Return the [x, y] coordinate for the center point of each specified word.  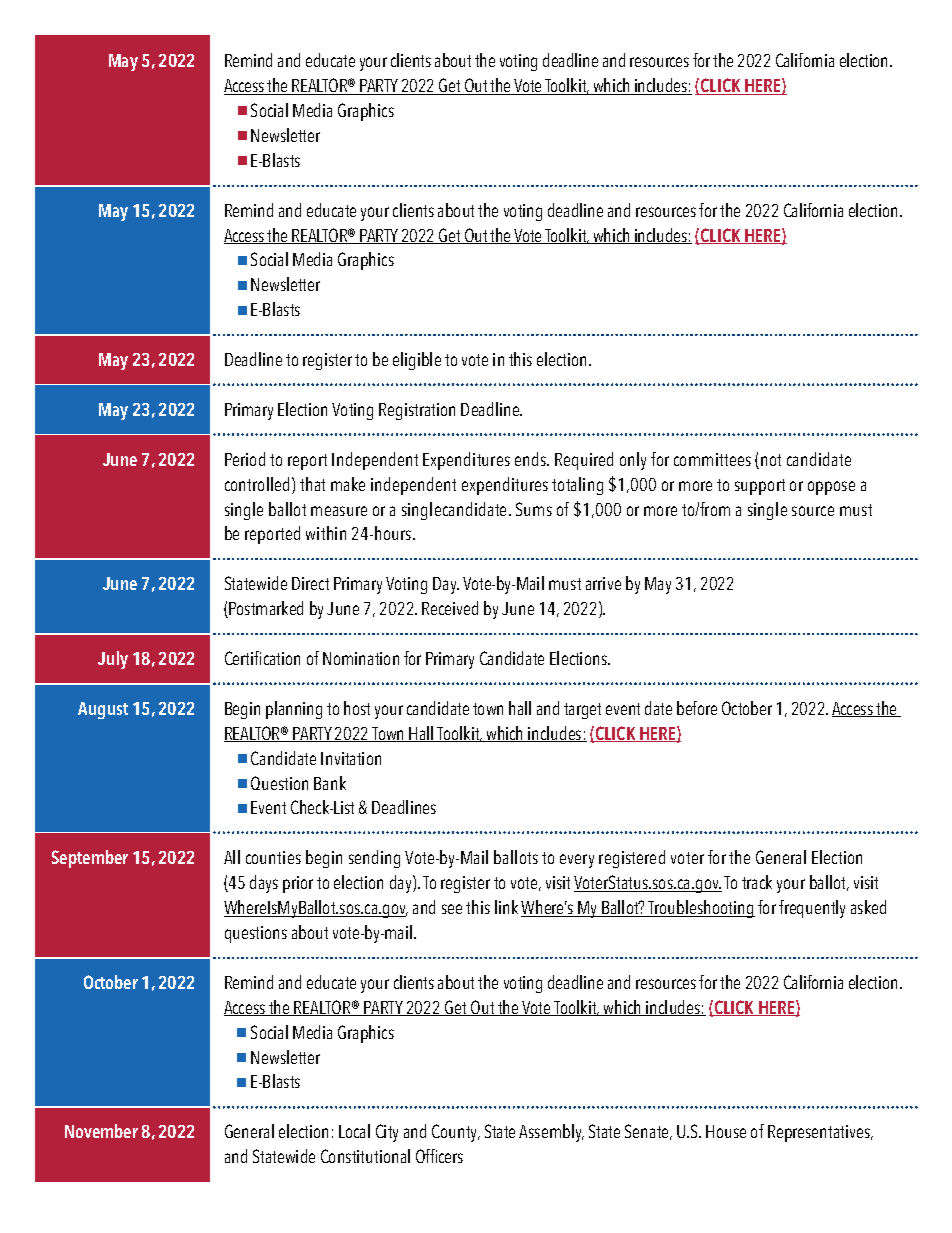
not [771, 460]
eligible [417, 361]
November [101, 1131]
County [456, 1133]
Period [245, 459]
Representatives [820, 1133]
